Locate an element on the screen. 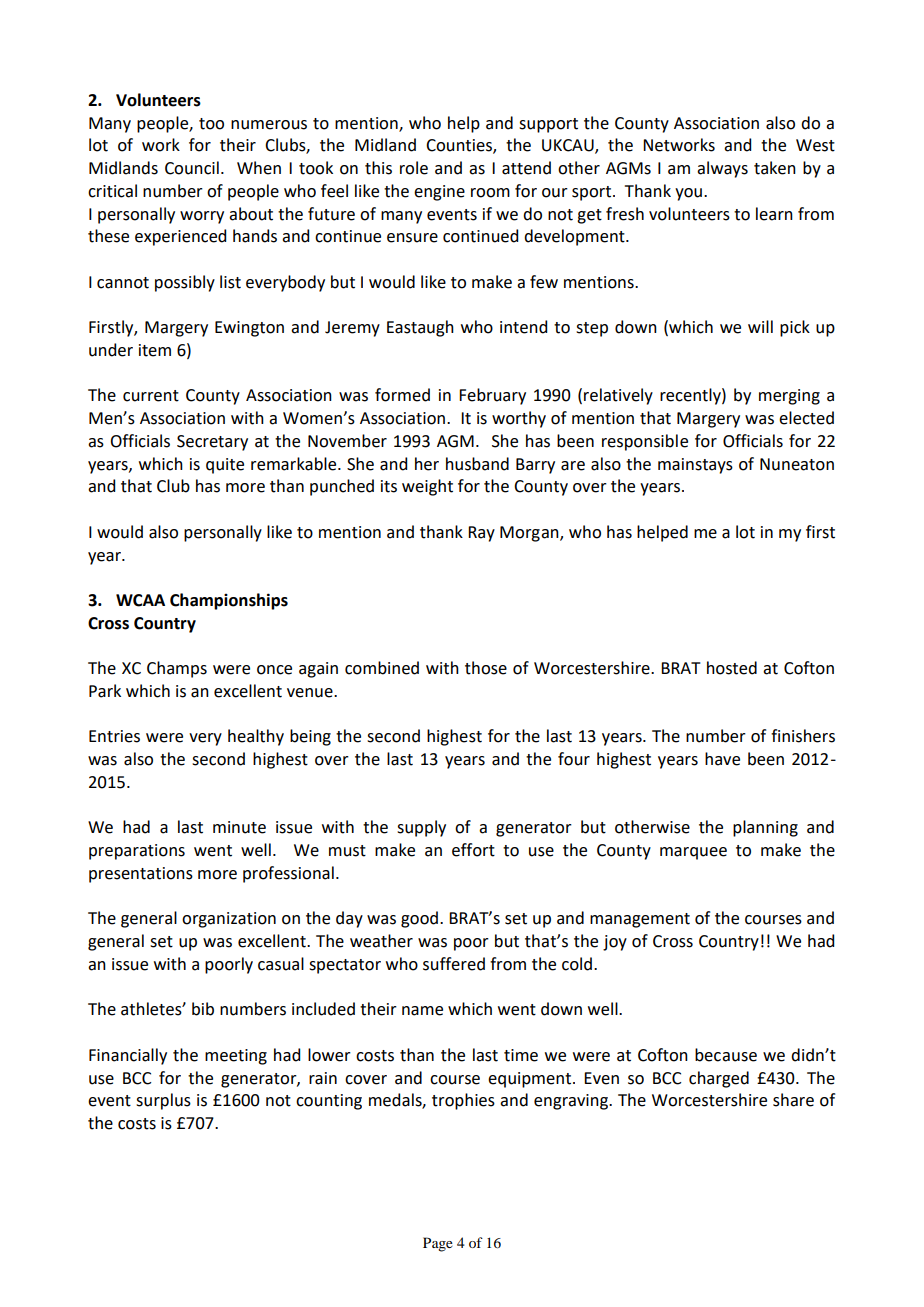 The width and height of the screenshot is (924, 1307). Counties is located at coordinates (460, 146).
